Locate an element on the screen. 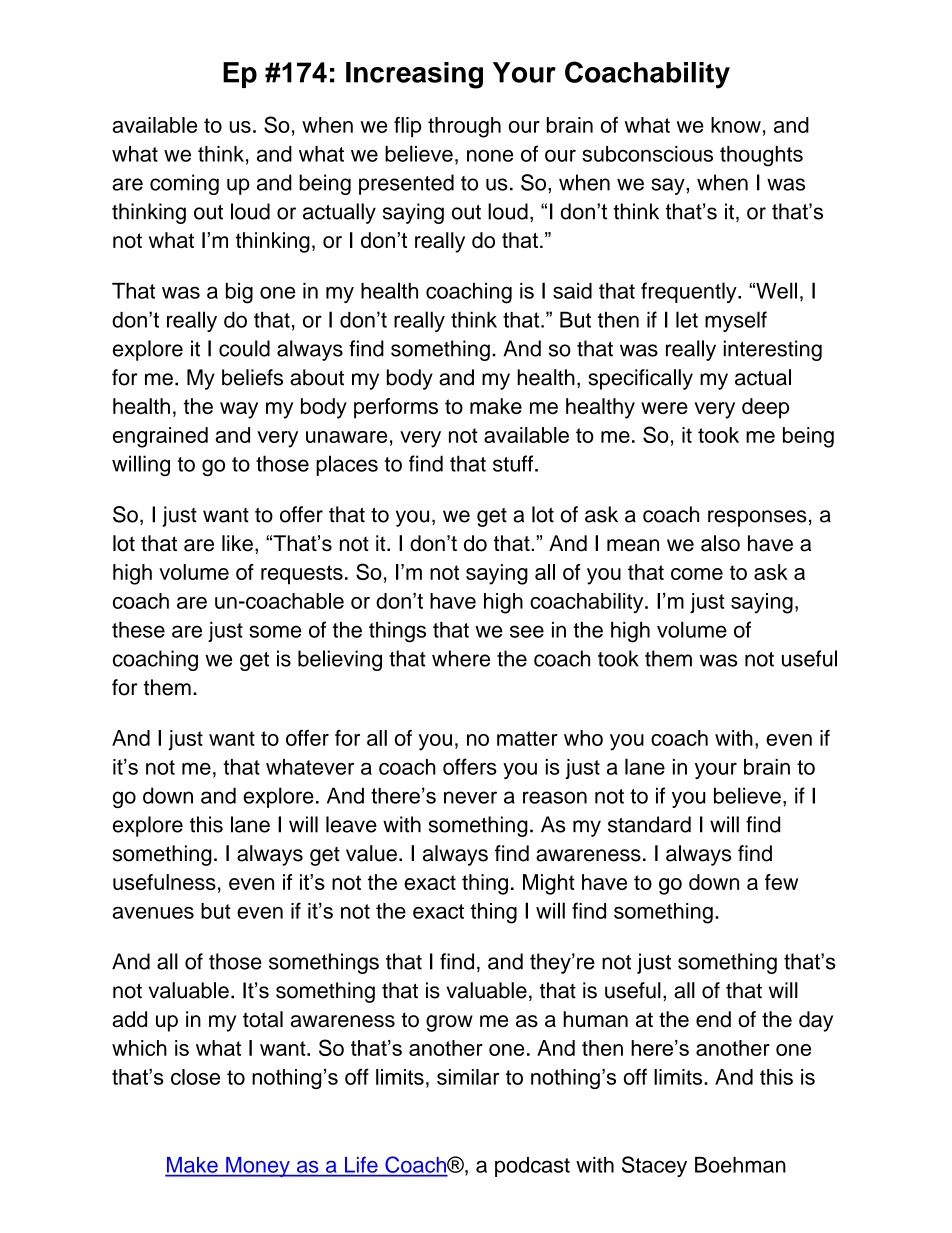 This screenshot has width=952, height=1233. these is located at coordinates (138, 629).
